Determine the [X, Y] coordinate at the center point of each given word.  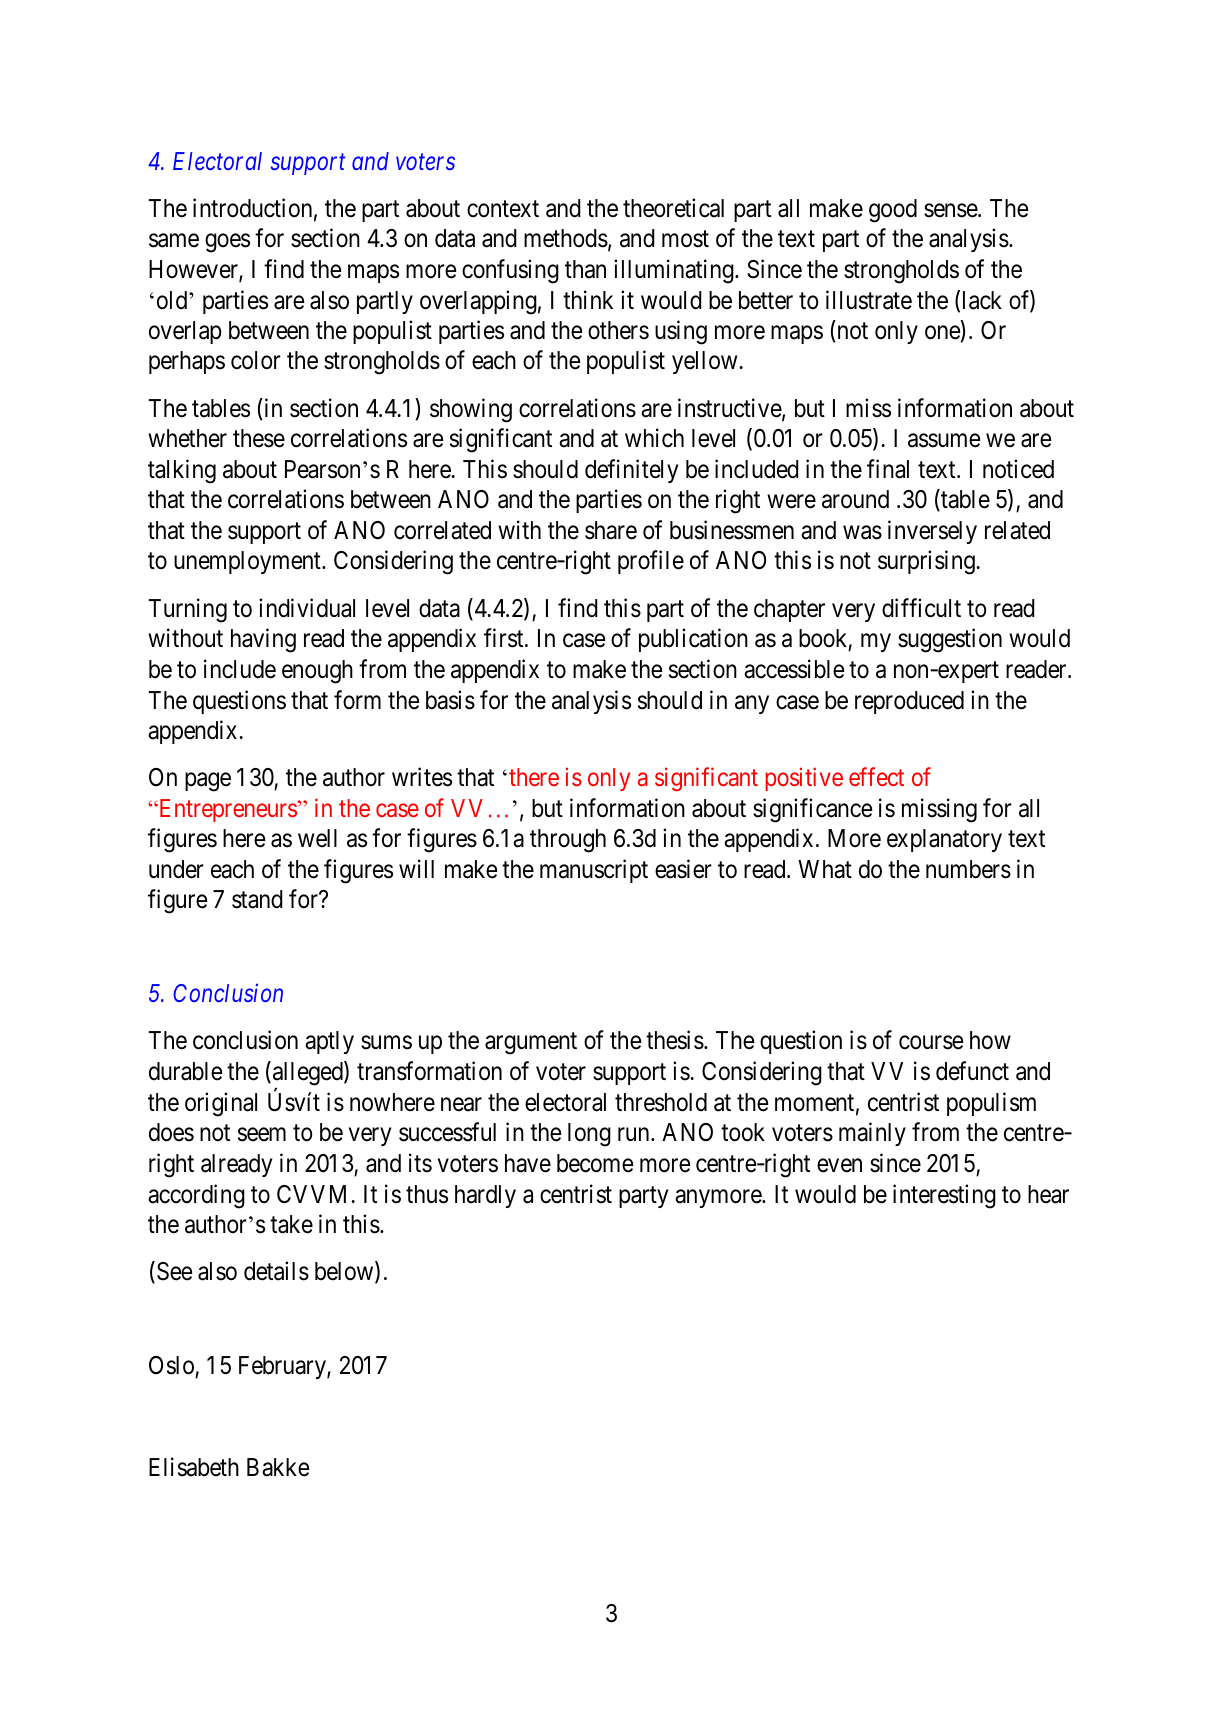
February [283, 1367]
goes [227, 243]
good [893, 211]
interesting [944, 1196]
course [931, 1043]
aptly [329, 1042]
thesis [675, 1040]
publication [693, 640]
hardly [485, 1196]
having [263, 640]
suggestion [950, 640]
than [585, 269]
